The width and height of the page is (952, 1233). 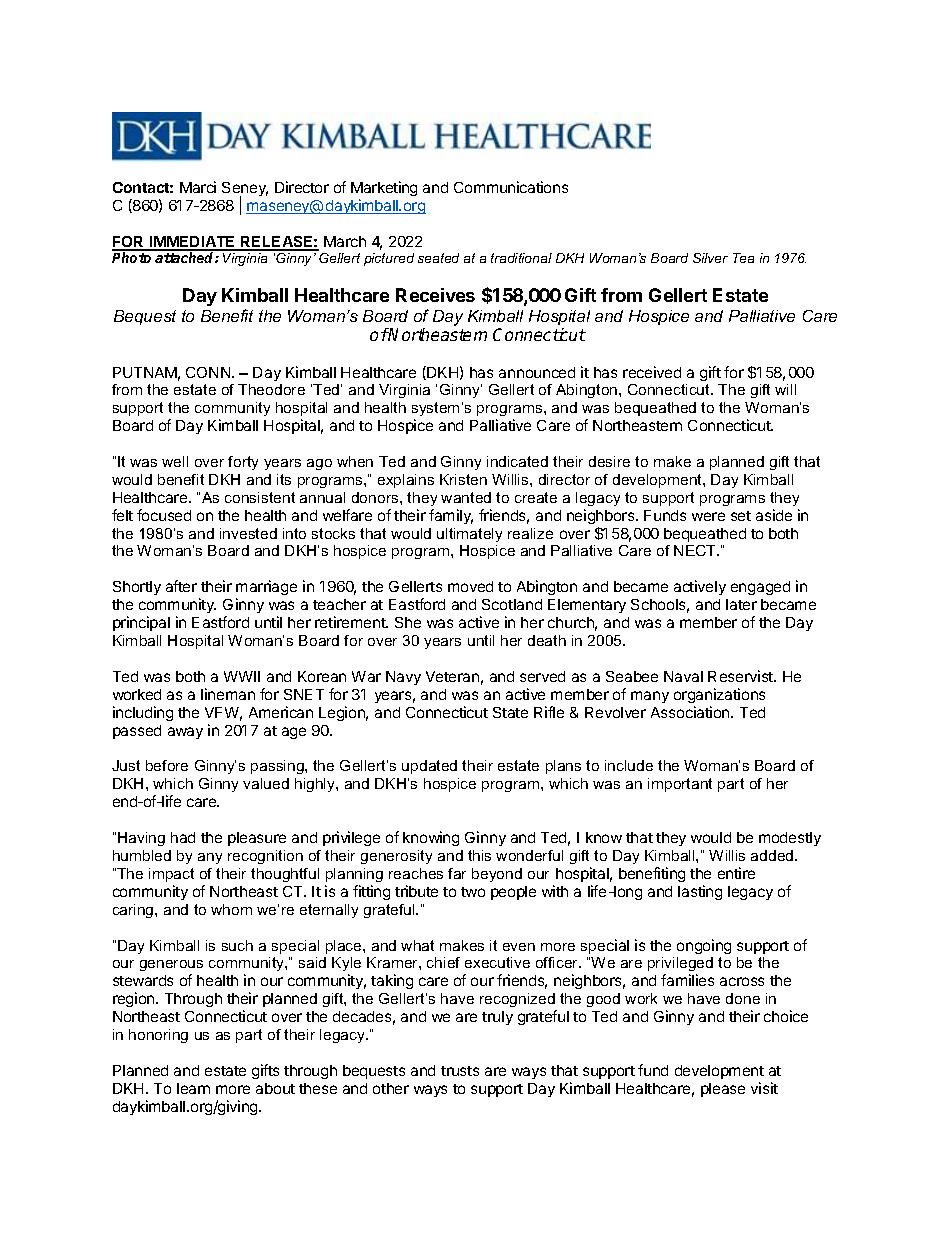 What do you see at coordinates (710, 258) in the page?
I see `Silver` at bounding box center [710, 258].
